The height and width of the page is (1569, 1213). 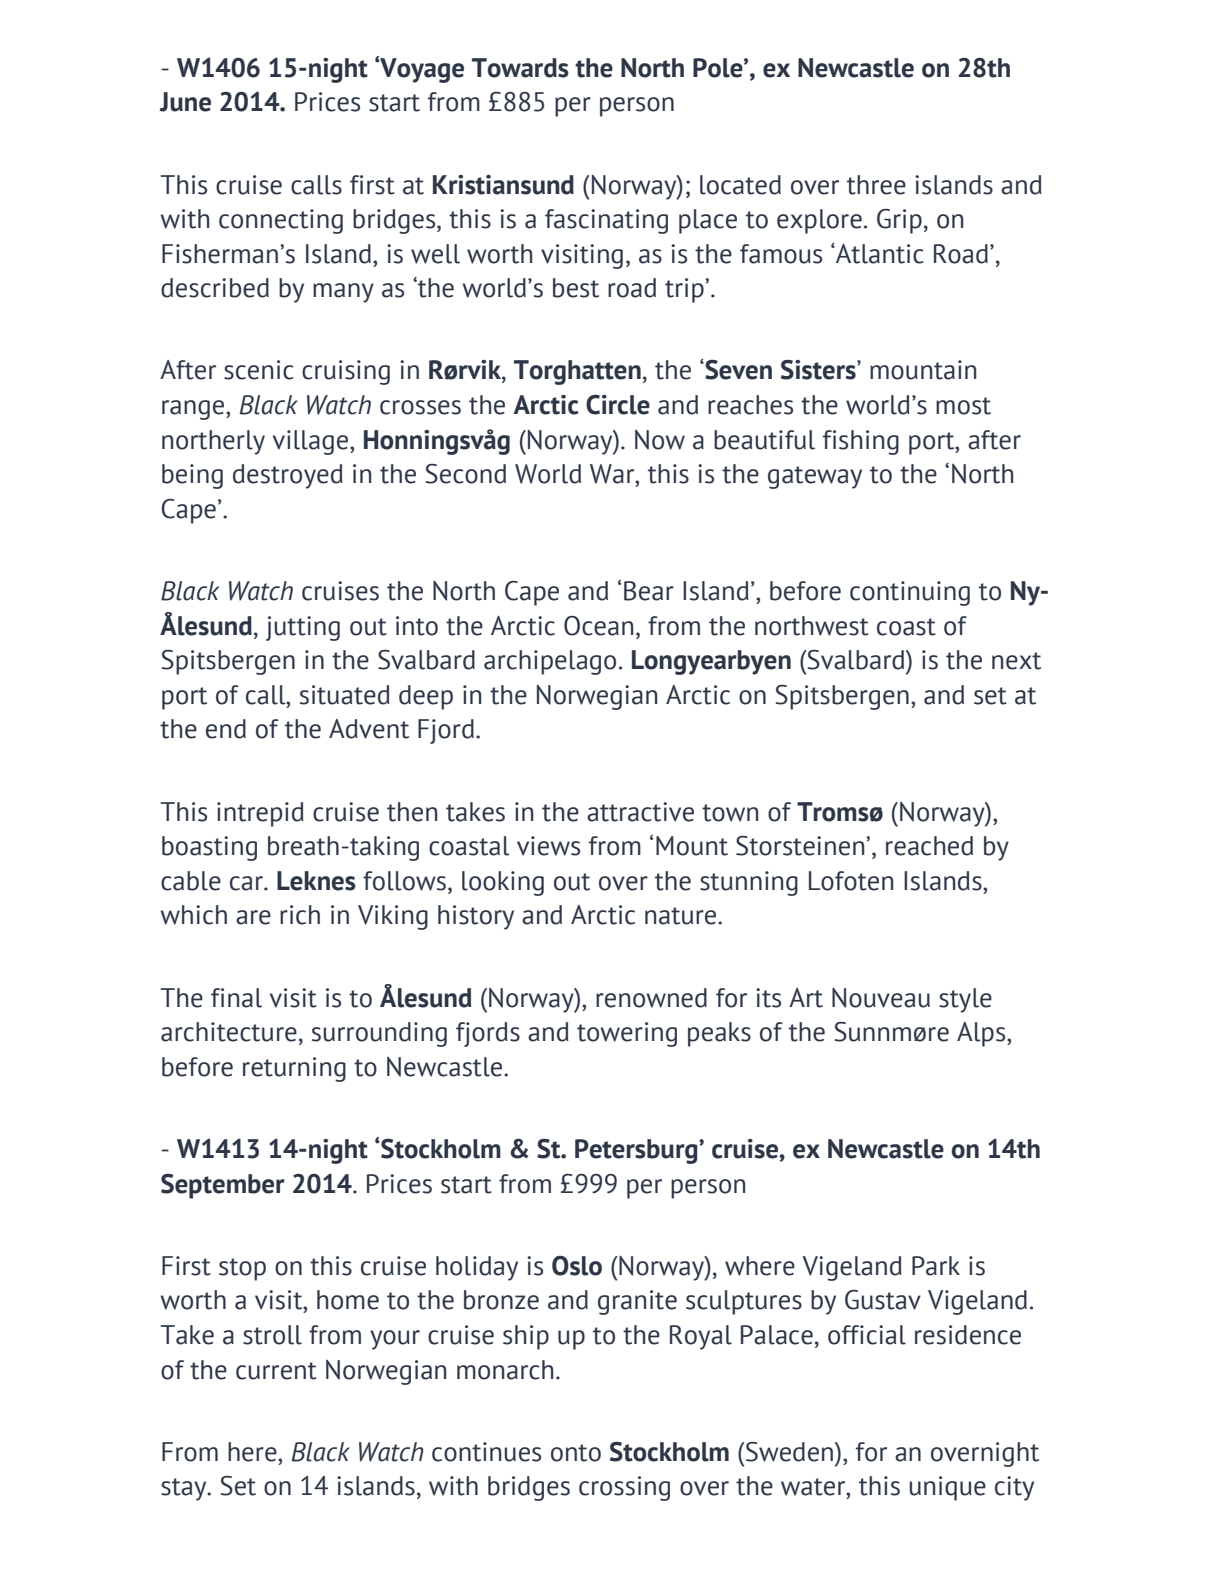 What do you see at coordinates (910, 593) in the page?
I see `continuing` at bounding box center [910, 593].
